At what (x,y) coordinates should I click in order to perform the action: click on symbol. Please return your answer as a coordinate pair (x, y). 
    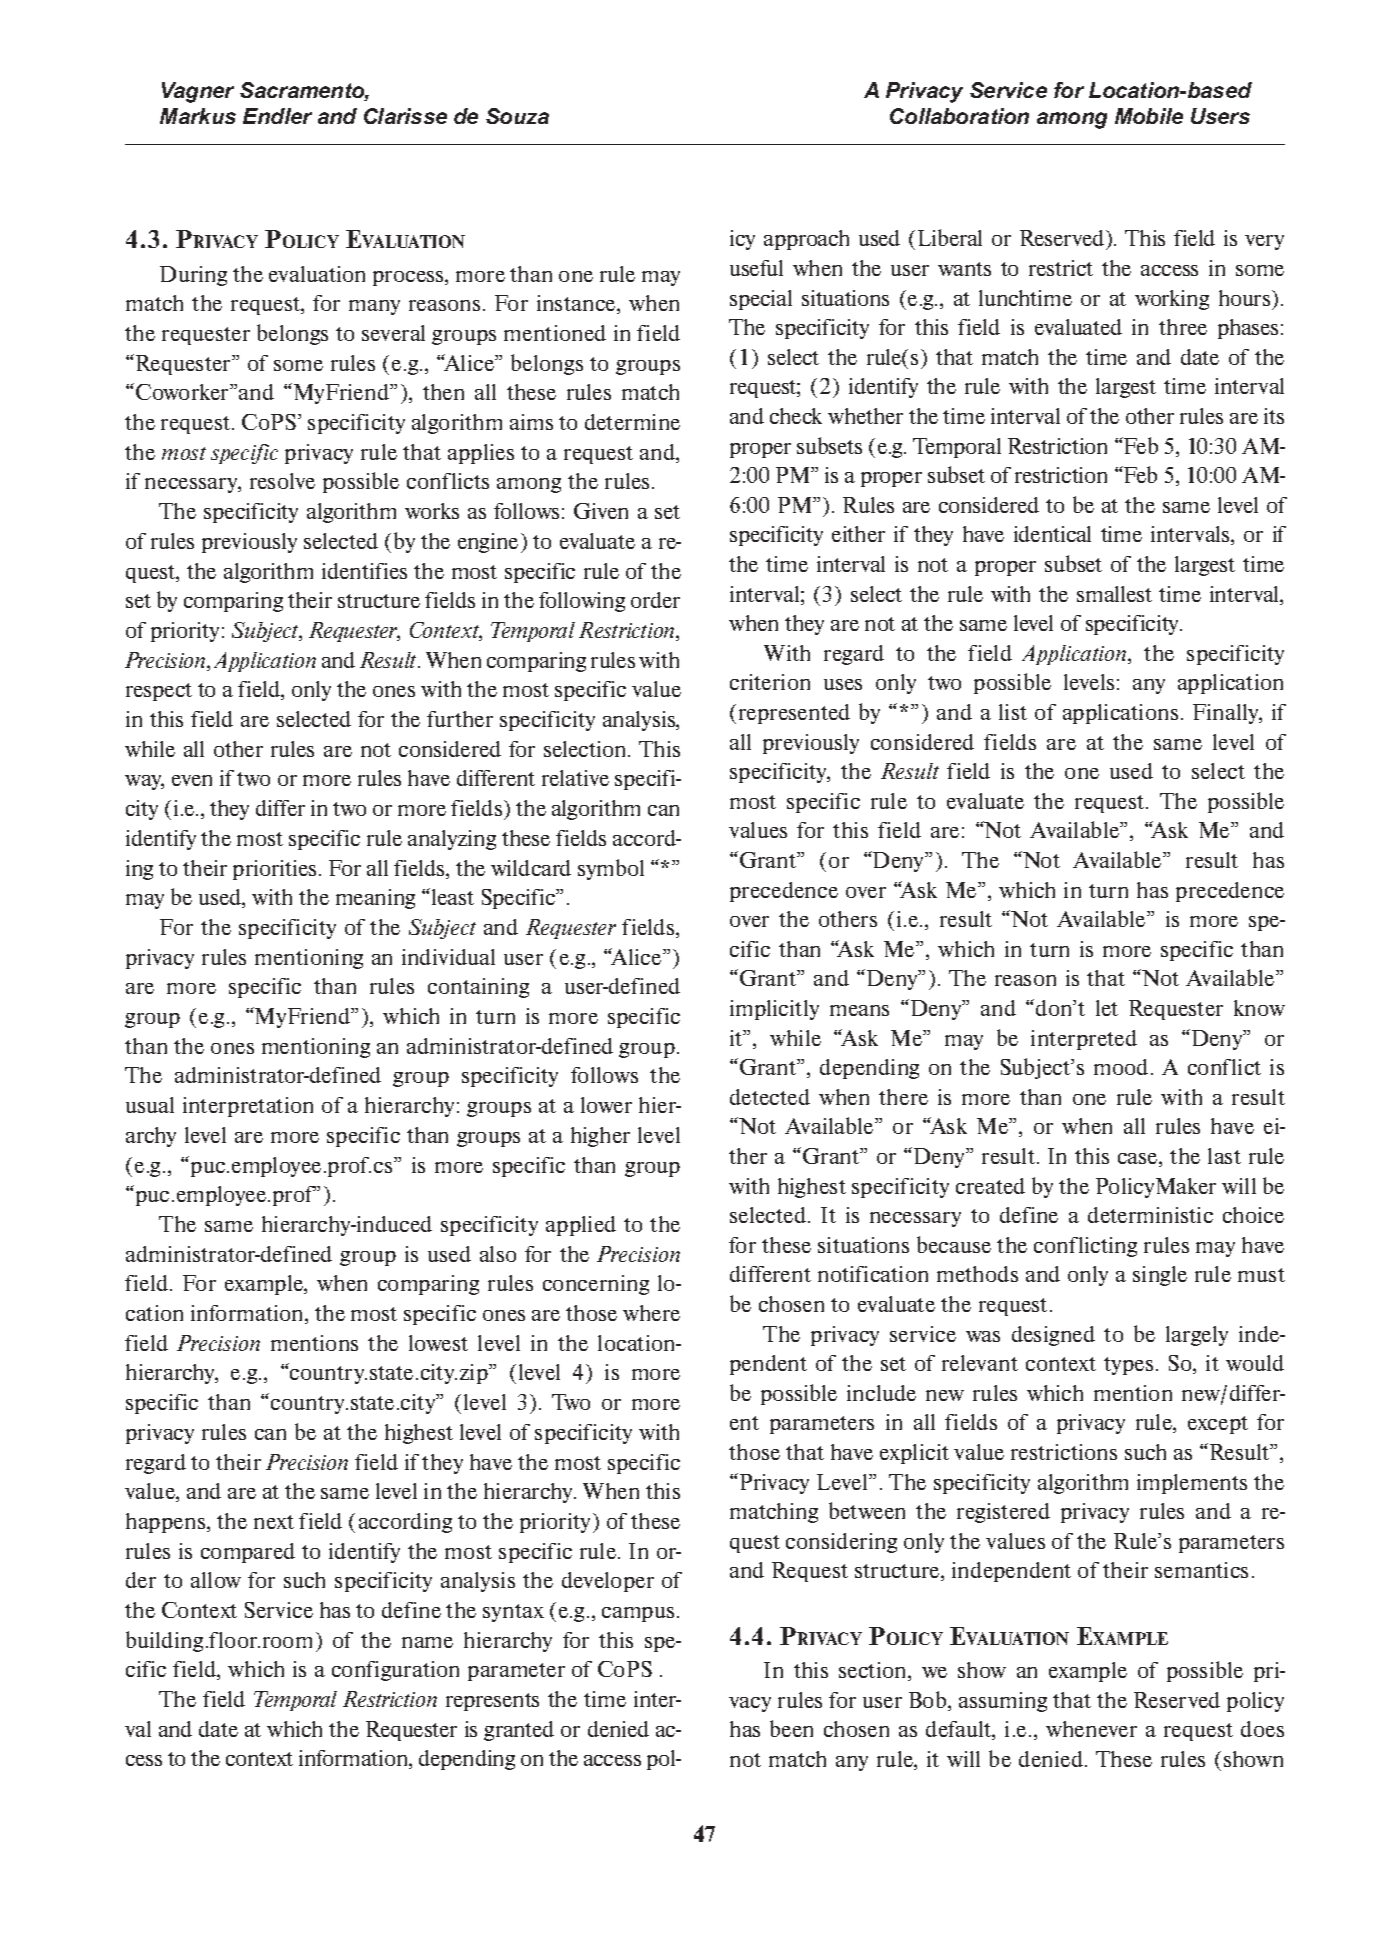
    Looking at the image, I should click on (611, 869).
